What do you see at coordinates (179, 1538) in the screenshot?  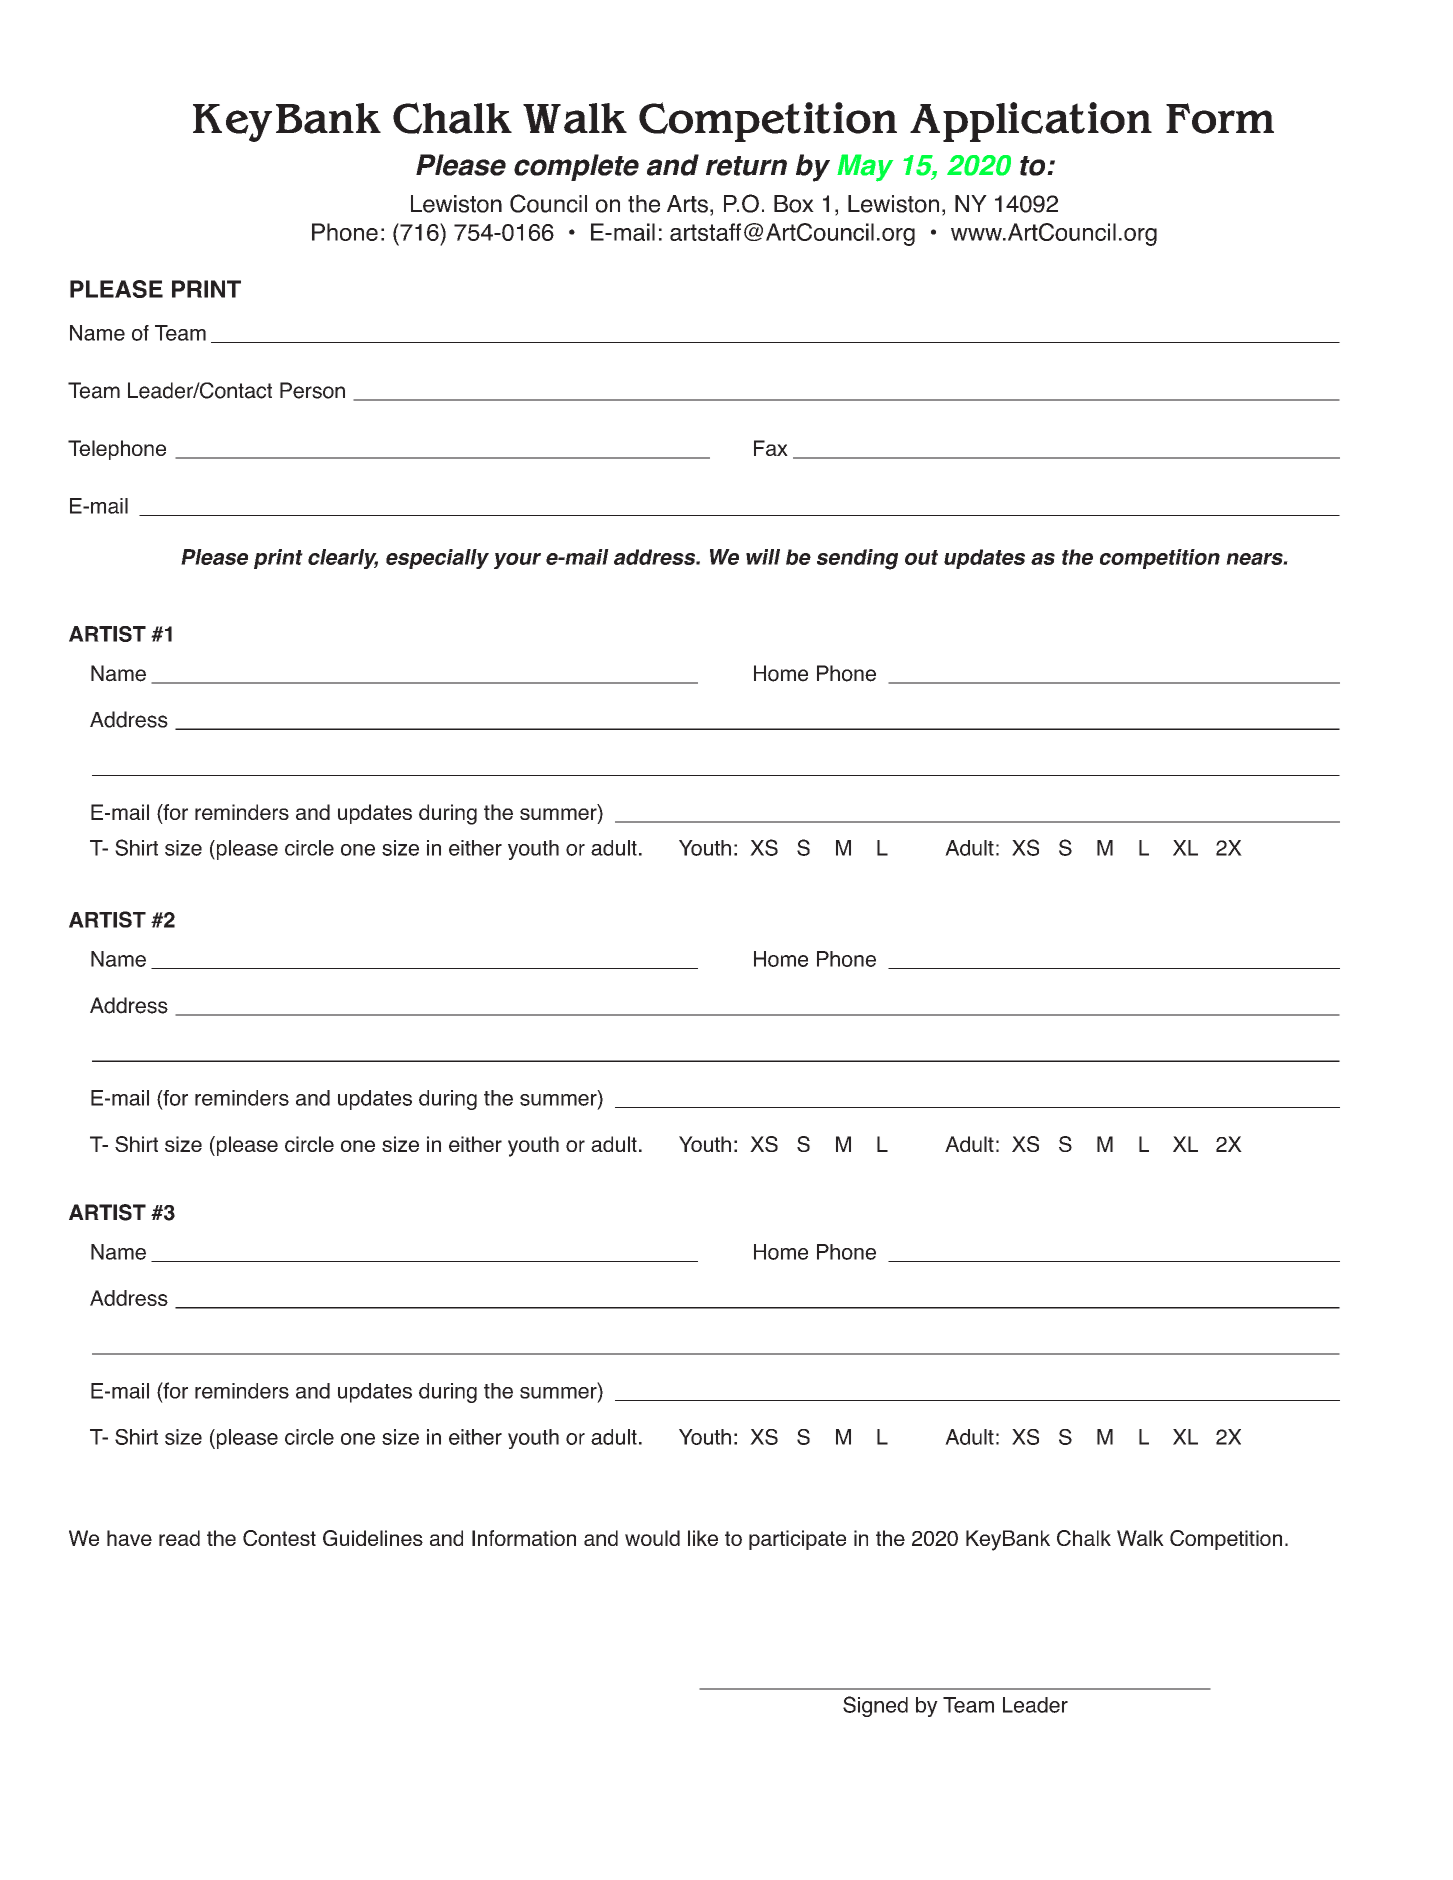 I see `read` at bounding box center [179, 1538].
